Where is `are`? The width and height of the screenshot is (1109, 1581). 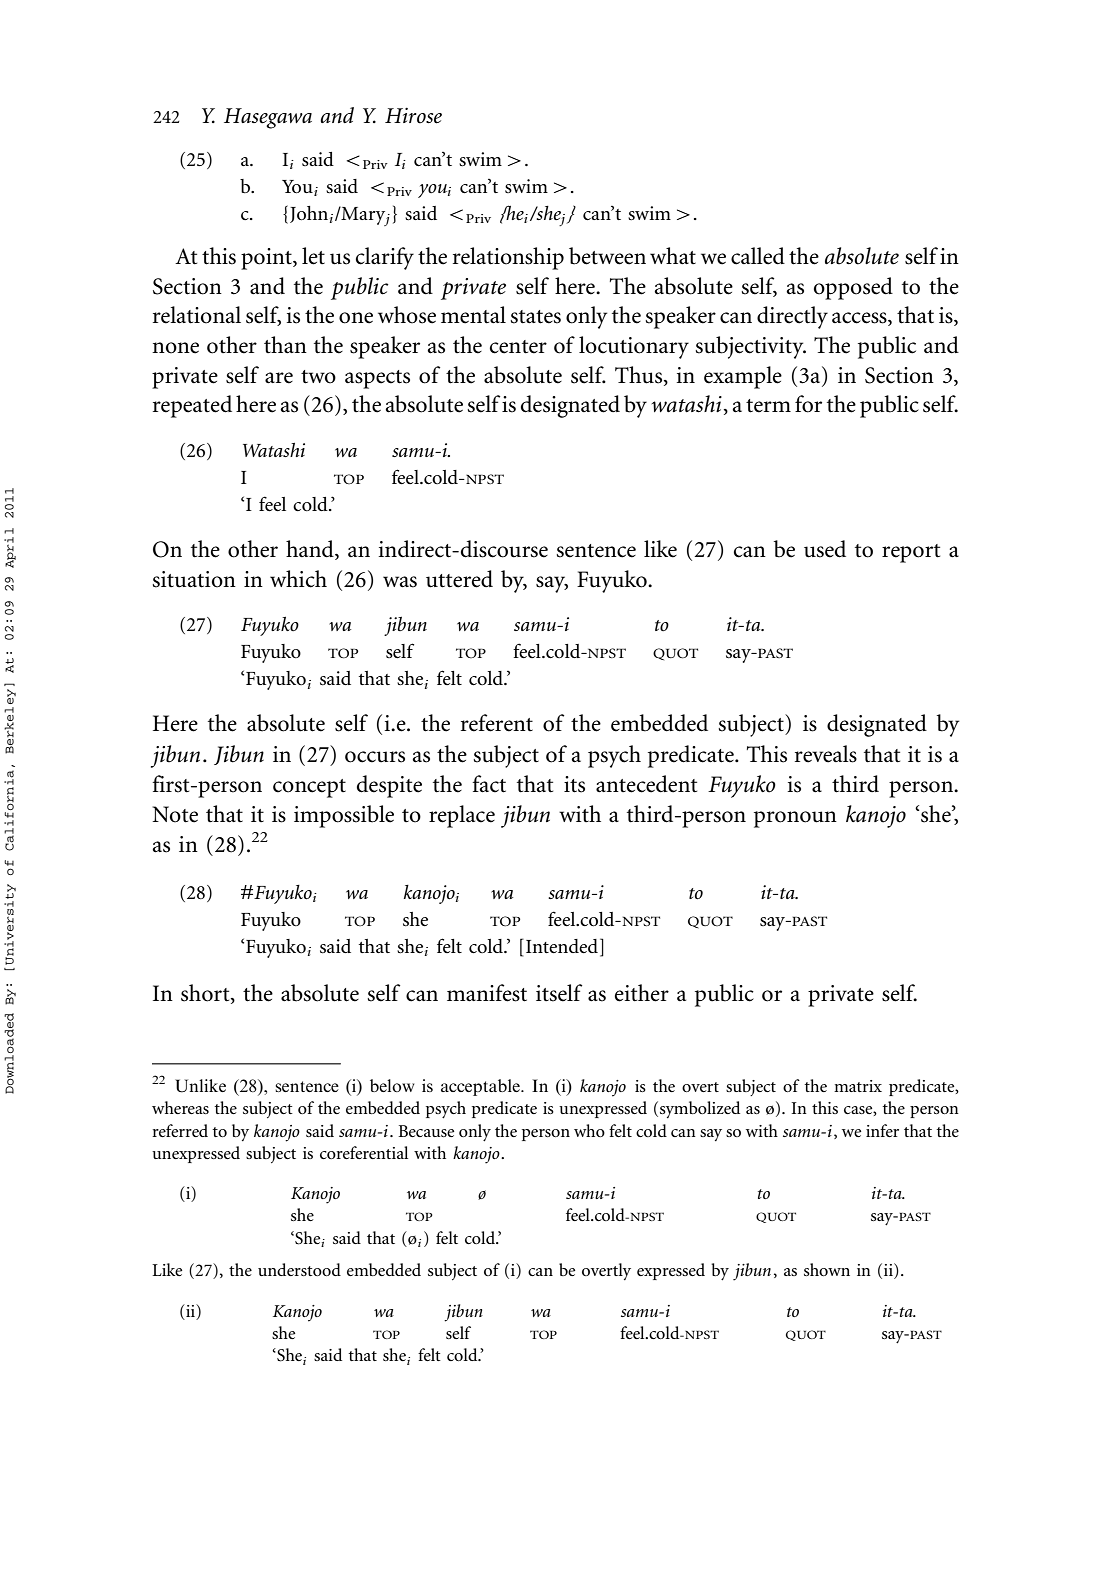
are is located at coordinates (279, 378).
